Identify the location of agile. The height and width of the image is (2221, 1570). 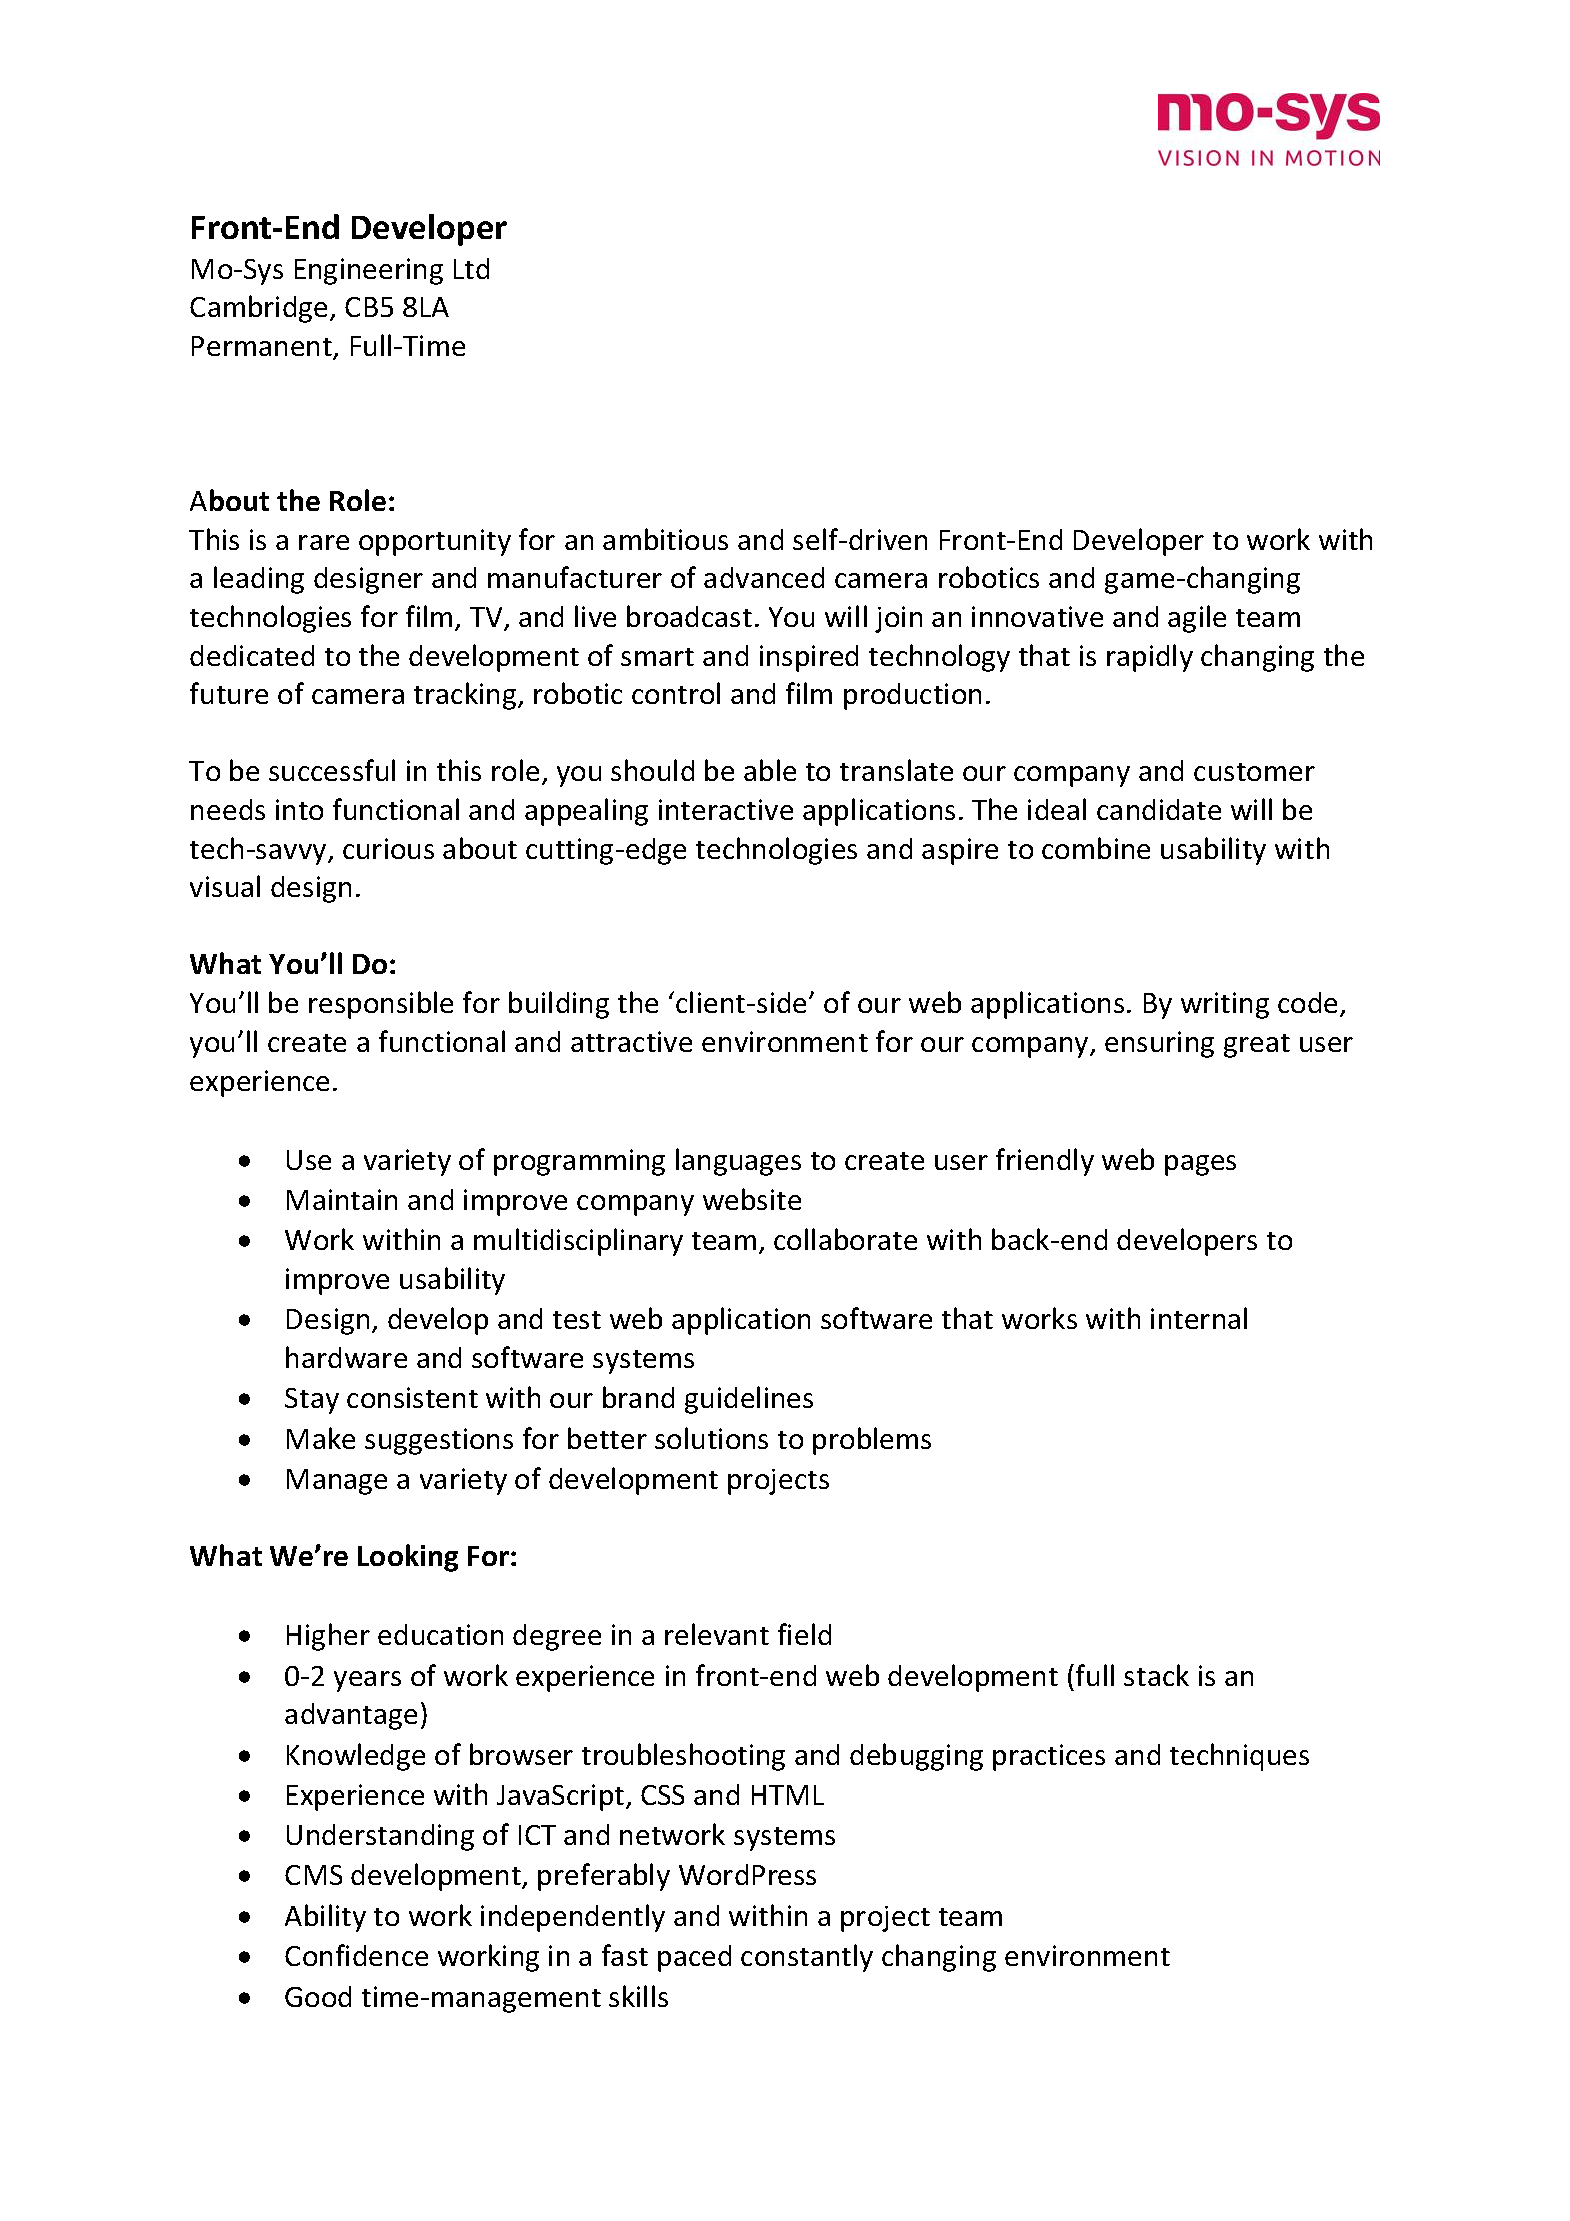
(1197, 619).
